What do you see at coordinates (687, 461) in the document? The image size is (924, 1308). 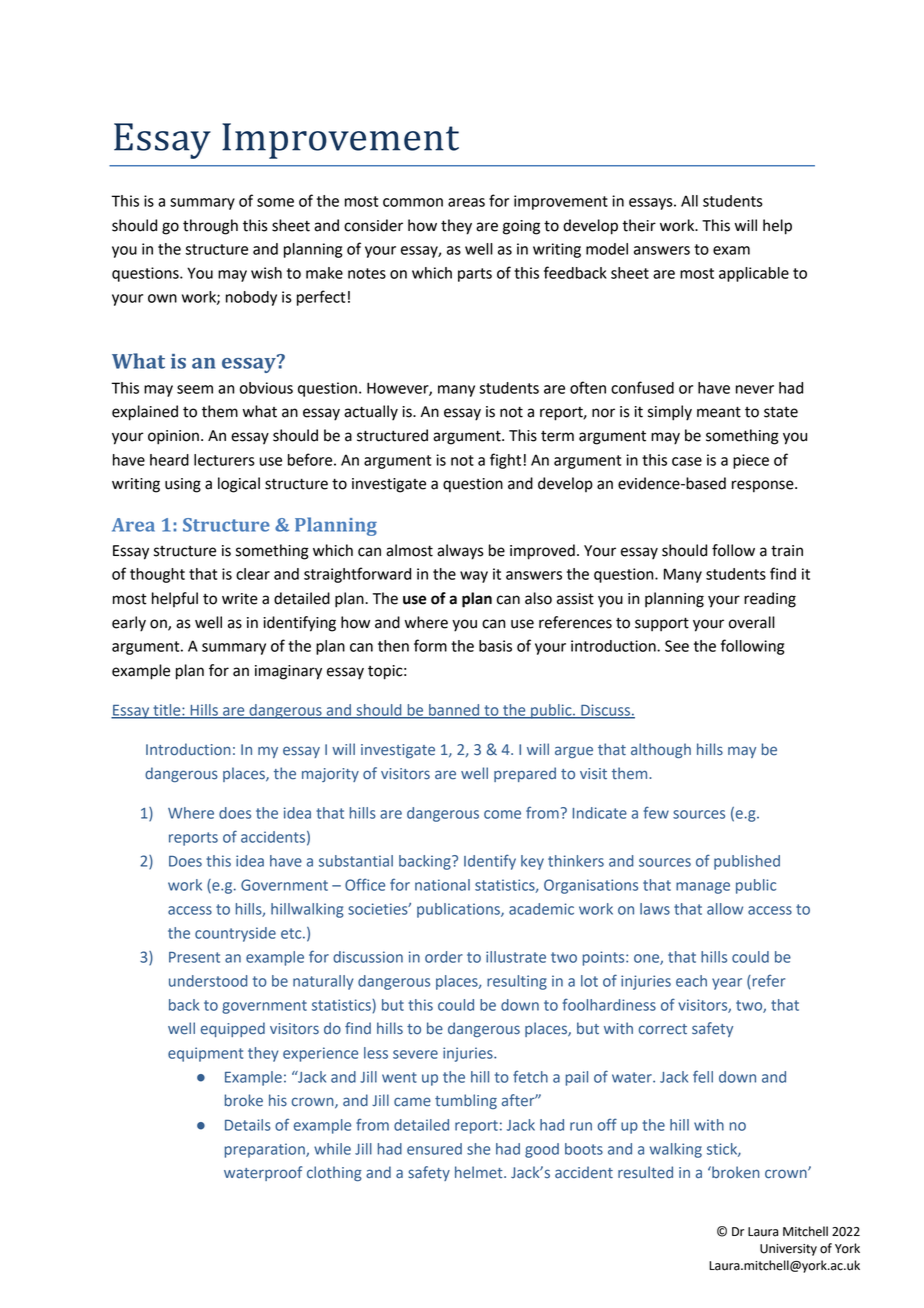 I see `case` at bounding box center [687, 461].
